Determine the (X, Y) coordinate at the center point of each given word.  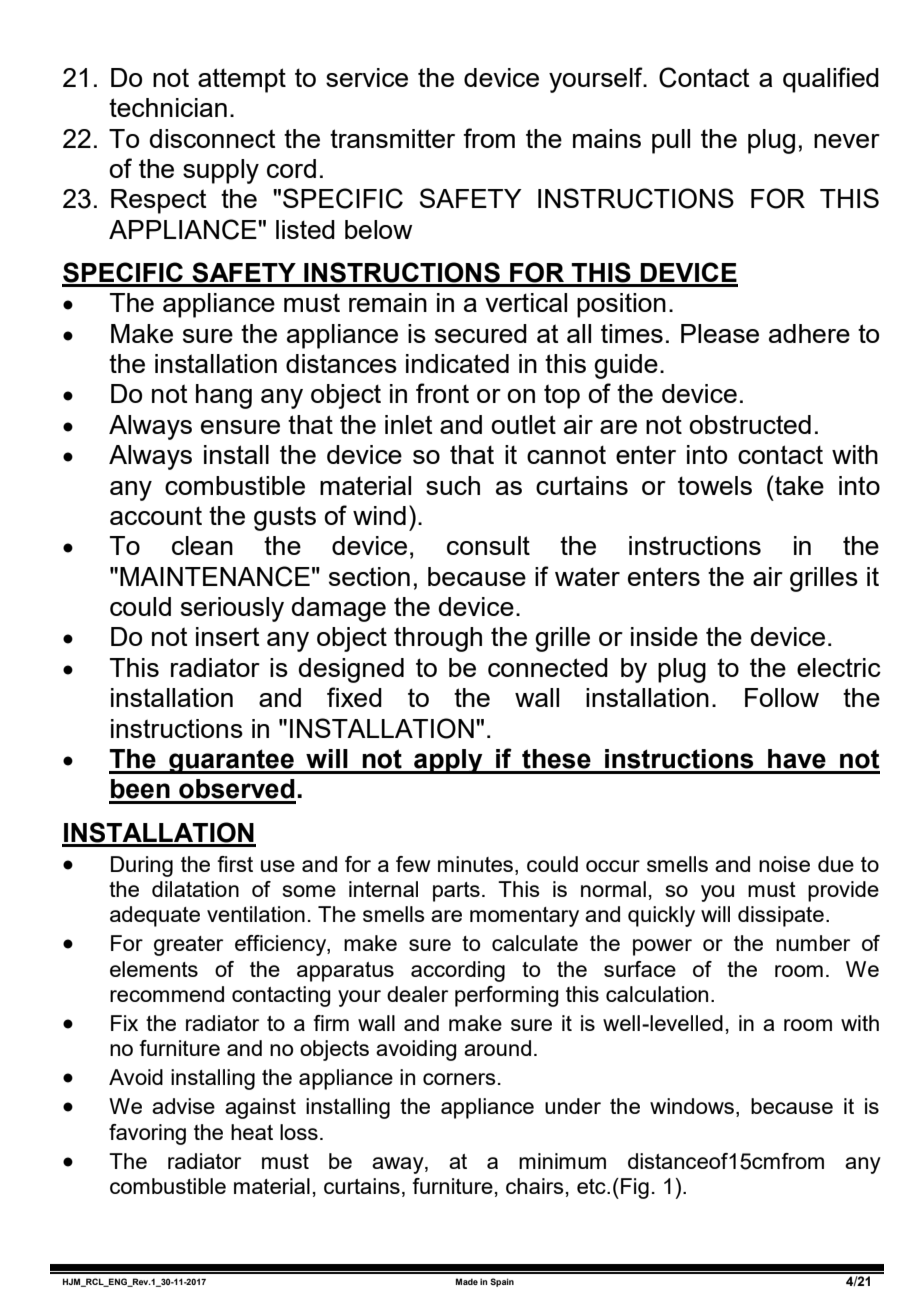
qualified (831, 80)
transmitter (392, 138)
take (799, 485)
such (453, 485)
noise (784, 864)
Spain (502, 1282)
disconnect (212, 138)
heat (252, 1132)
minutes (477, 864)
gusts (285, 518)
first (235, 864)
